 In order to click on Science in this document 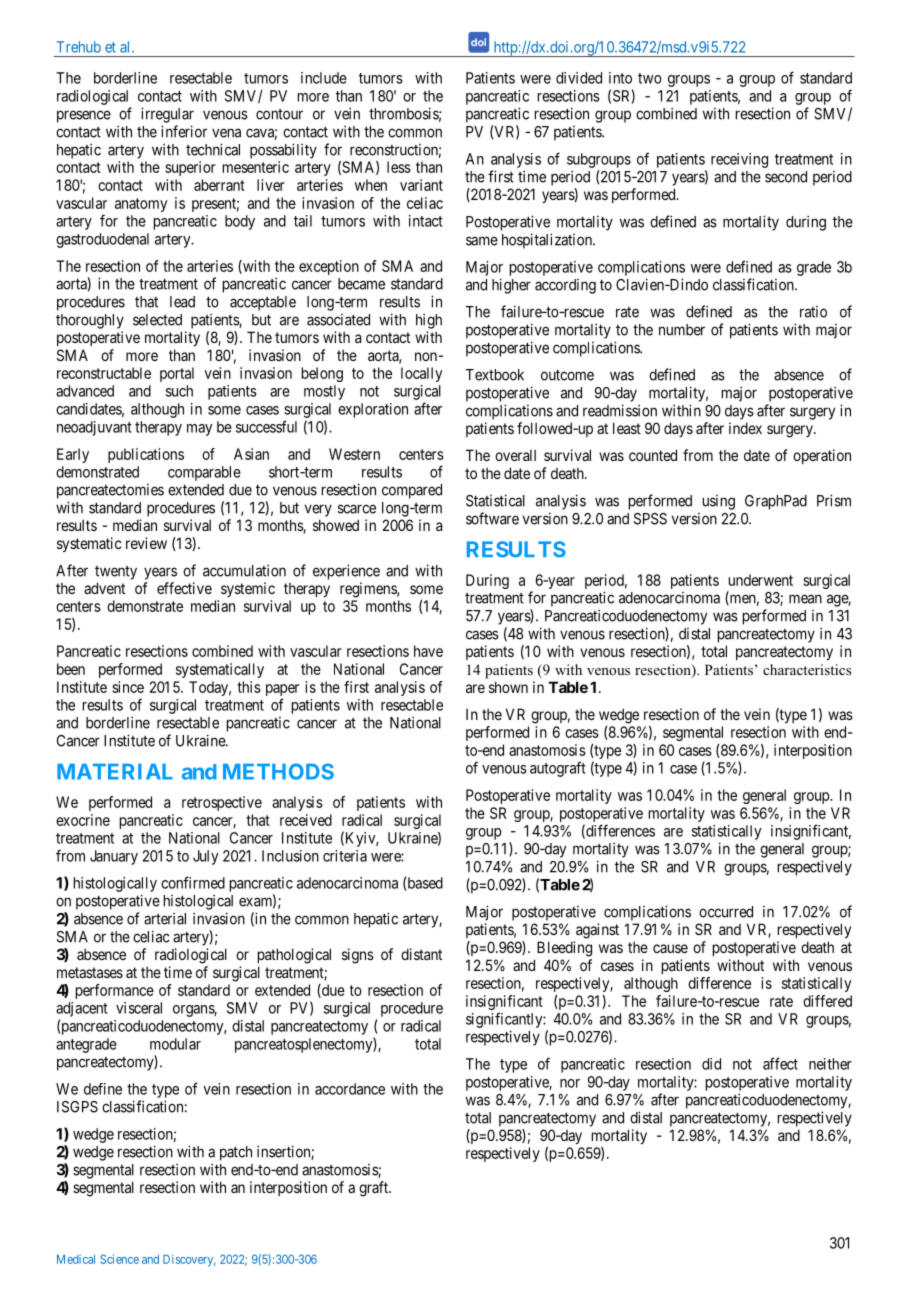, I will do `click(119, 1259)`.
